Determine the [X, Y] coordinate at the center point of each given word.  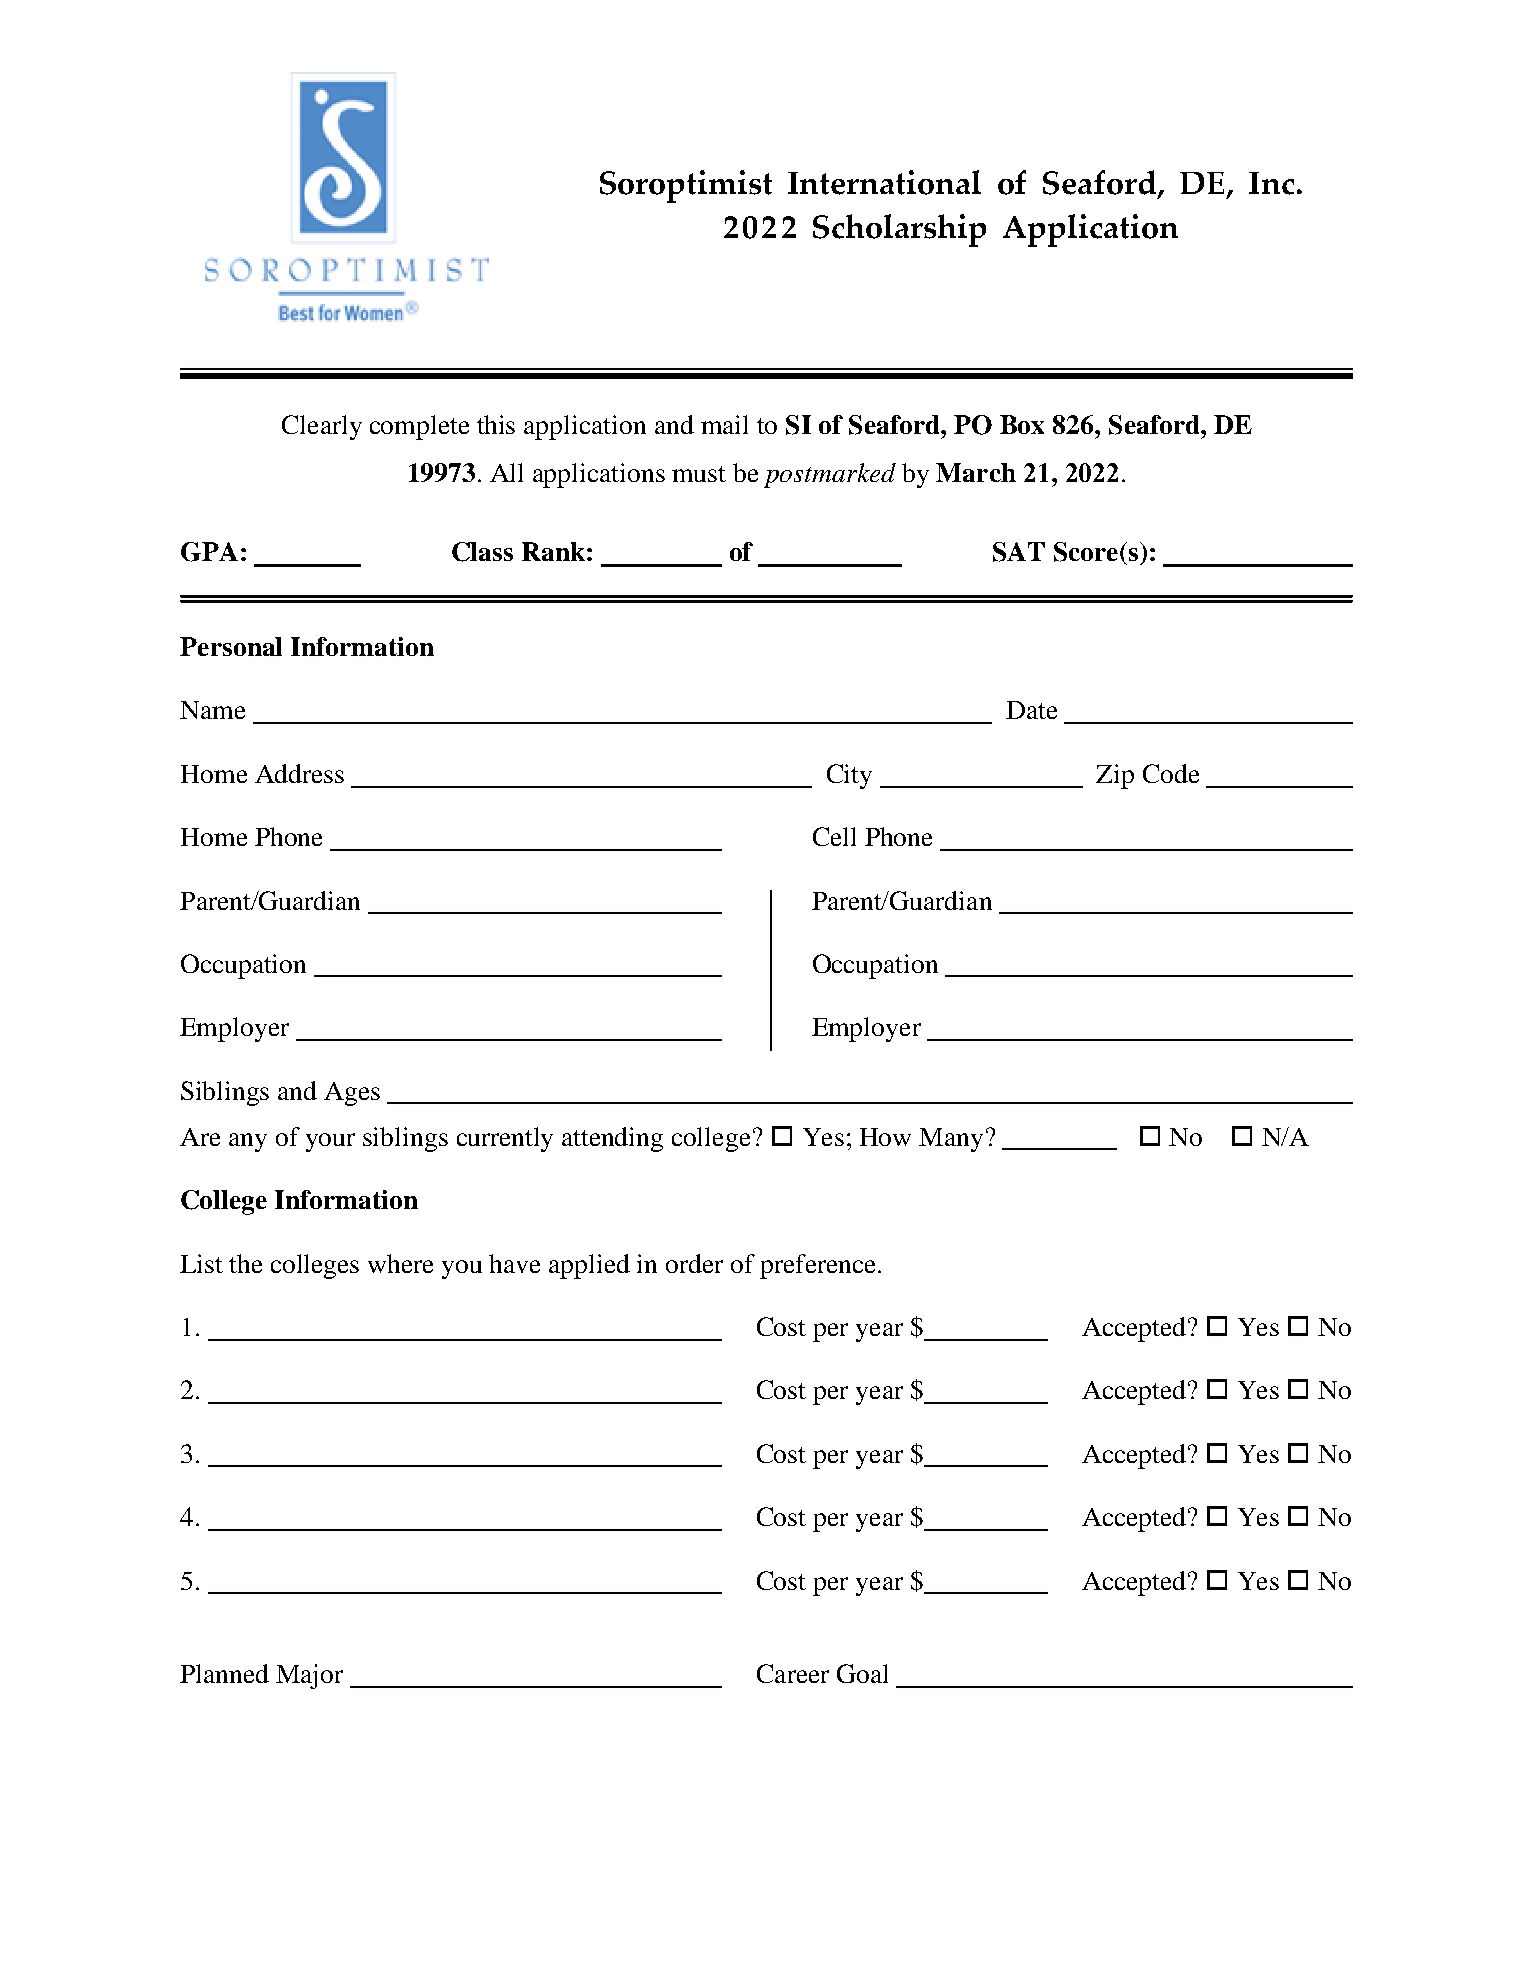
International [884, 182]
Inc [1271, 183]
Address [299, 773]
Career [793, 1673]
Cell [834, 836]
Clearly [322, 427]
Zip [1115, 776]
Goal [862, 1673]
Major [309, 1676]
